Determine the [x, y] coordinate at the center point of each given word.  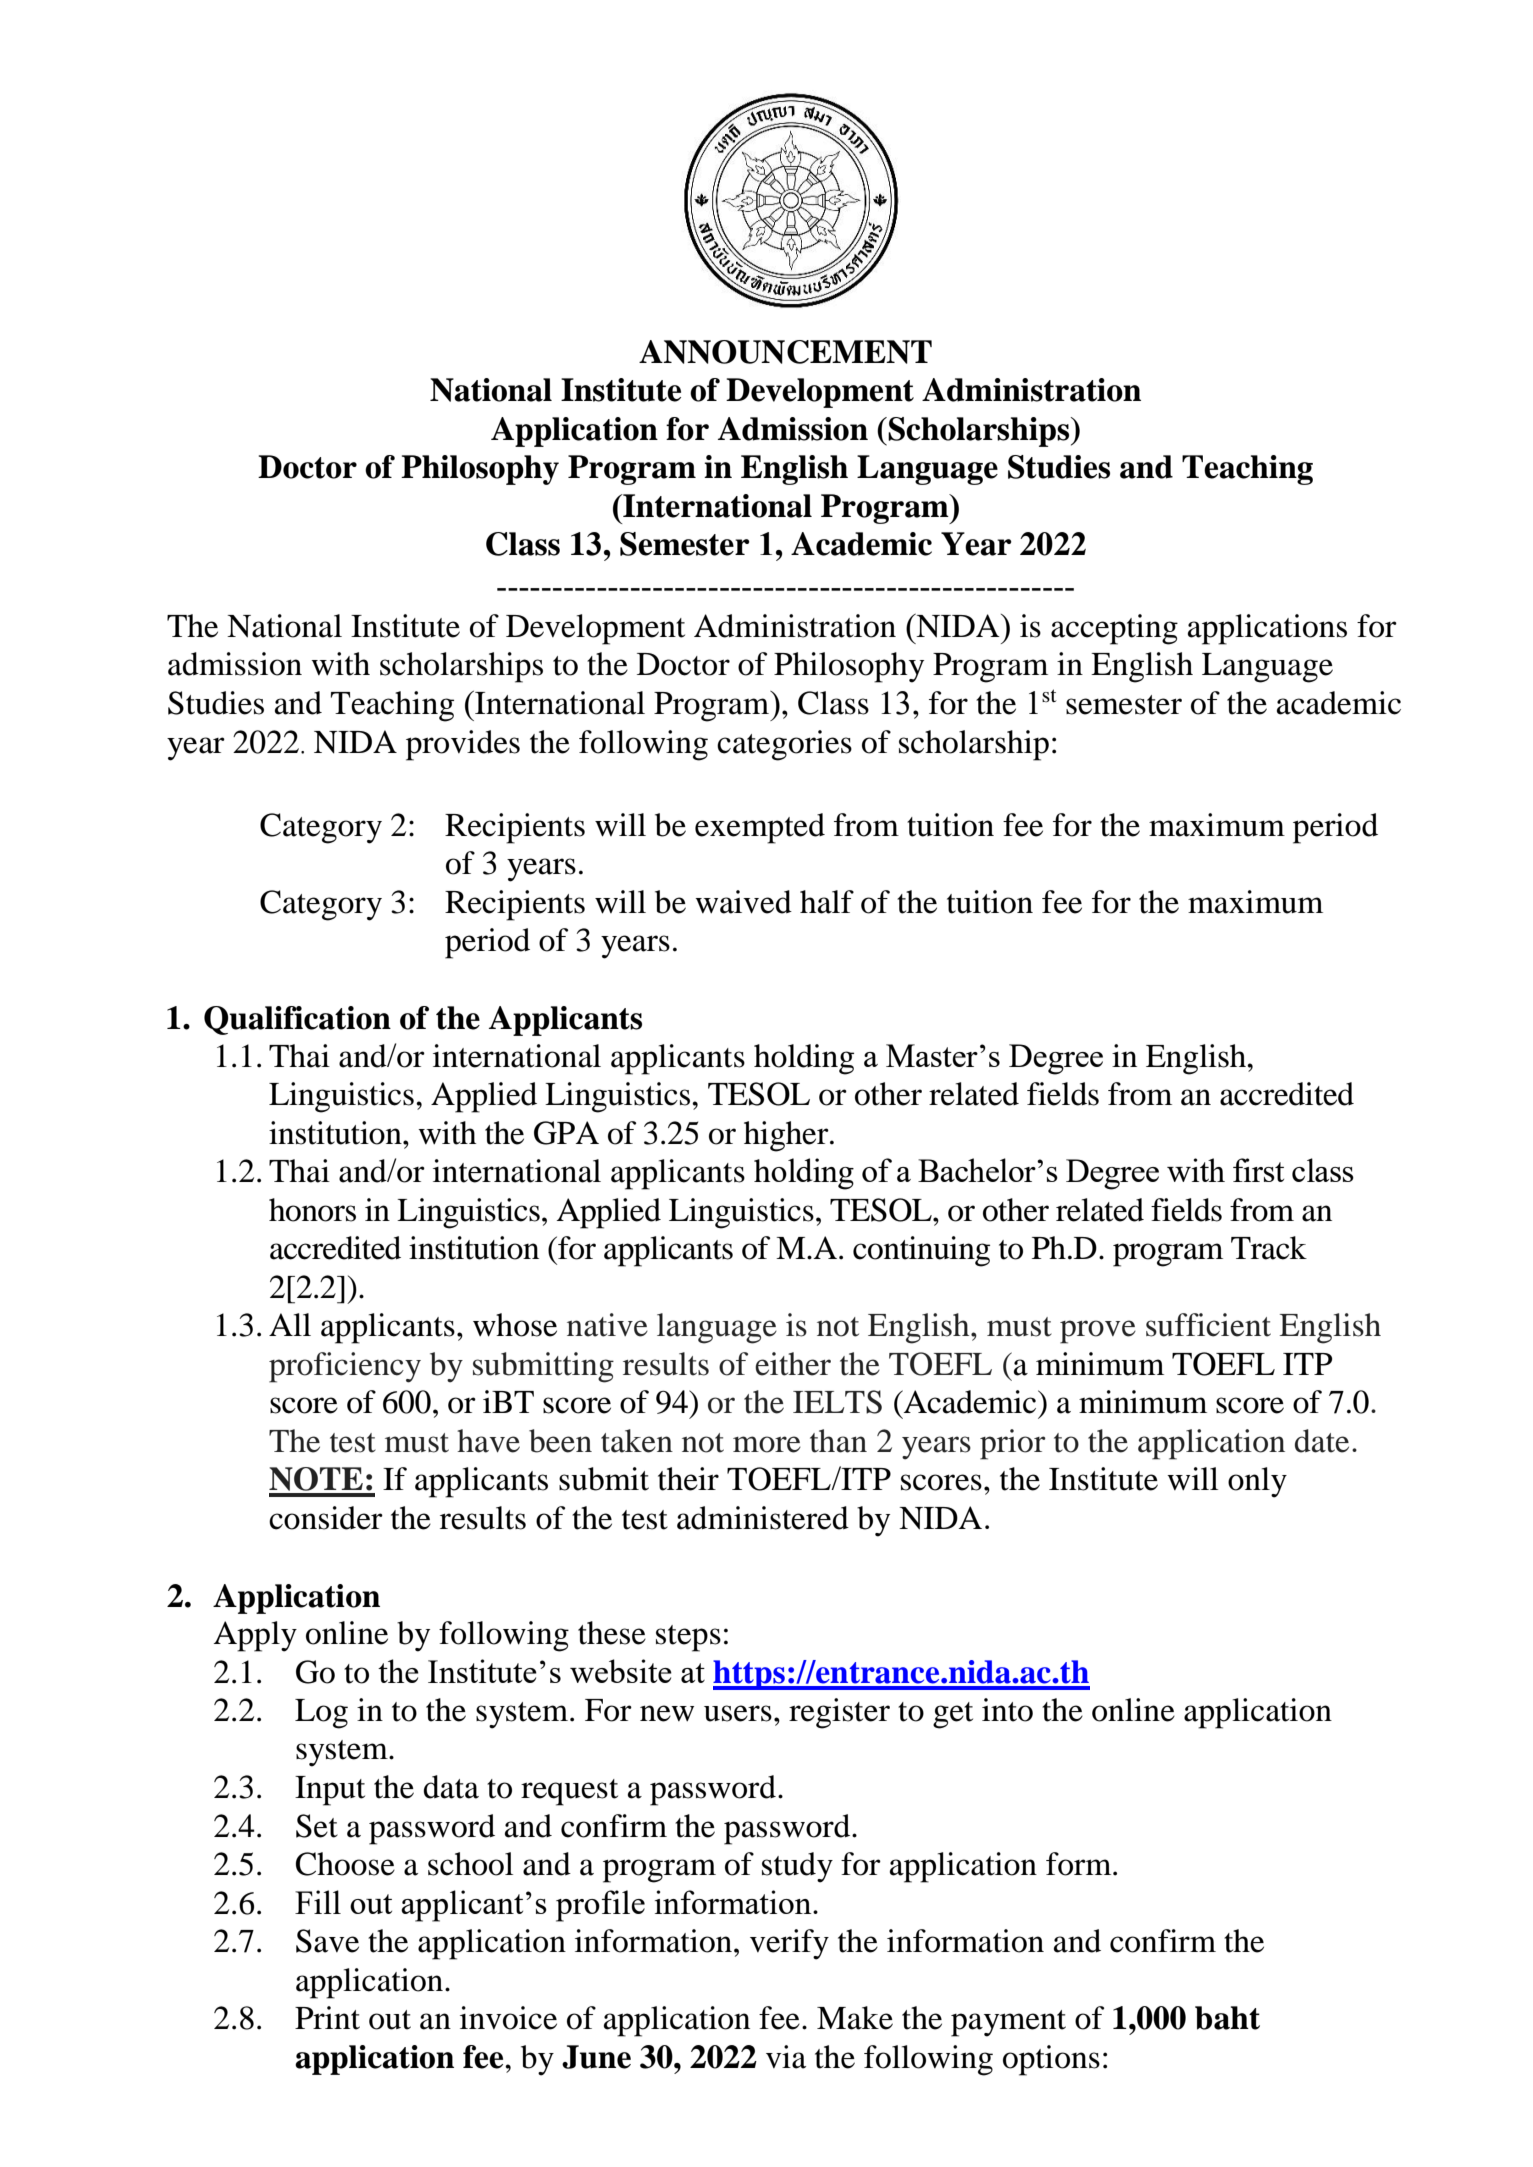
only [1257, 1482]
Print [327, 2018]
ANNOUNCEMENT [785, 352]
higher [787, 1136]
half [827, 902]
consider [326, 1518]
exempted [760, 828]
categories [784, 745]
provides [463, 745]
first [1258, 1170]
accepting [1114, 629]
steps [688, 1638]
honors [312, 1210]
